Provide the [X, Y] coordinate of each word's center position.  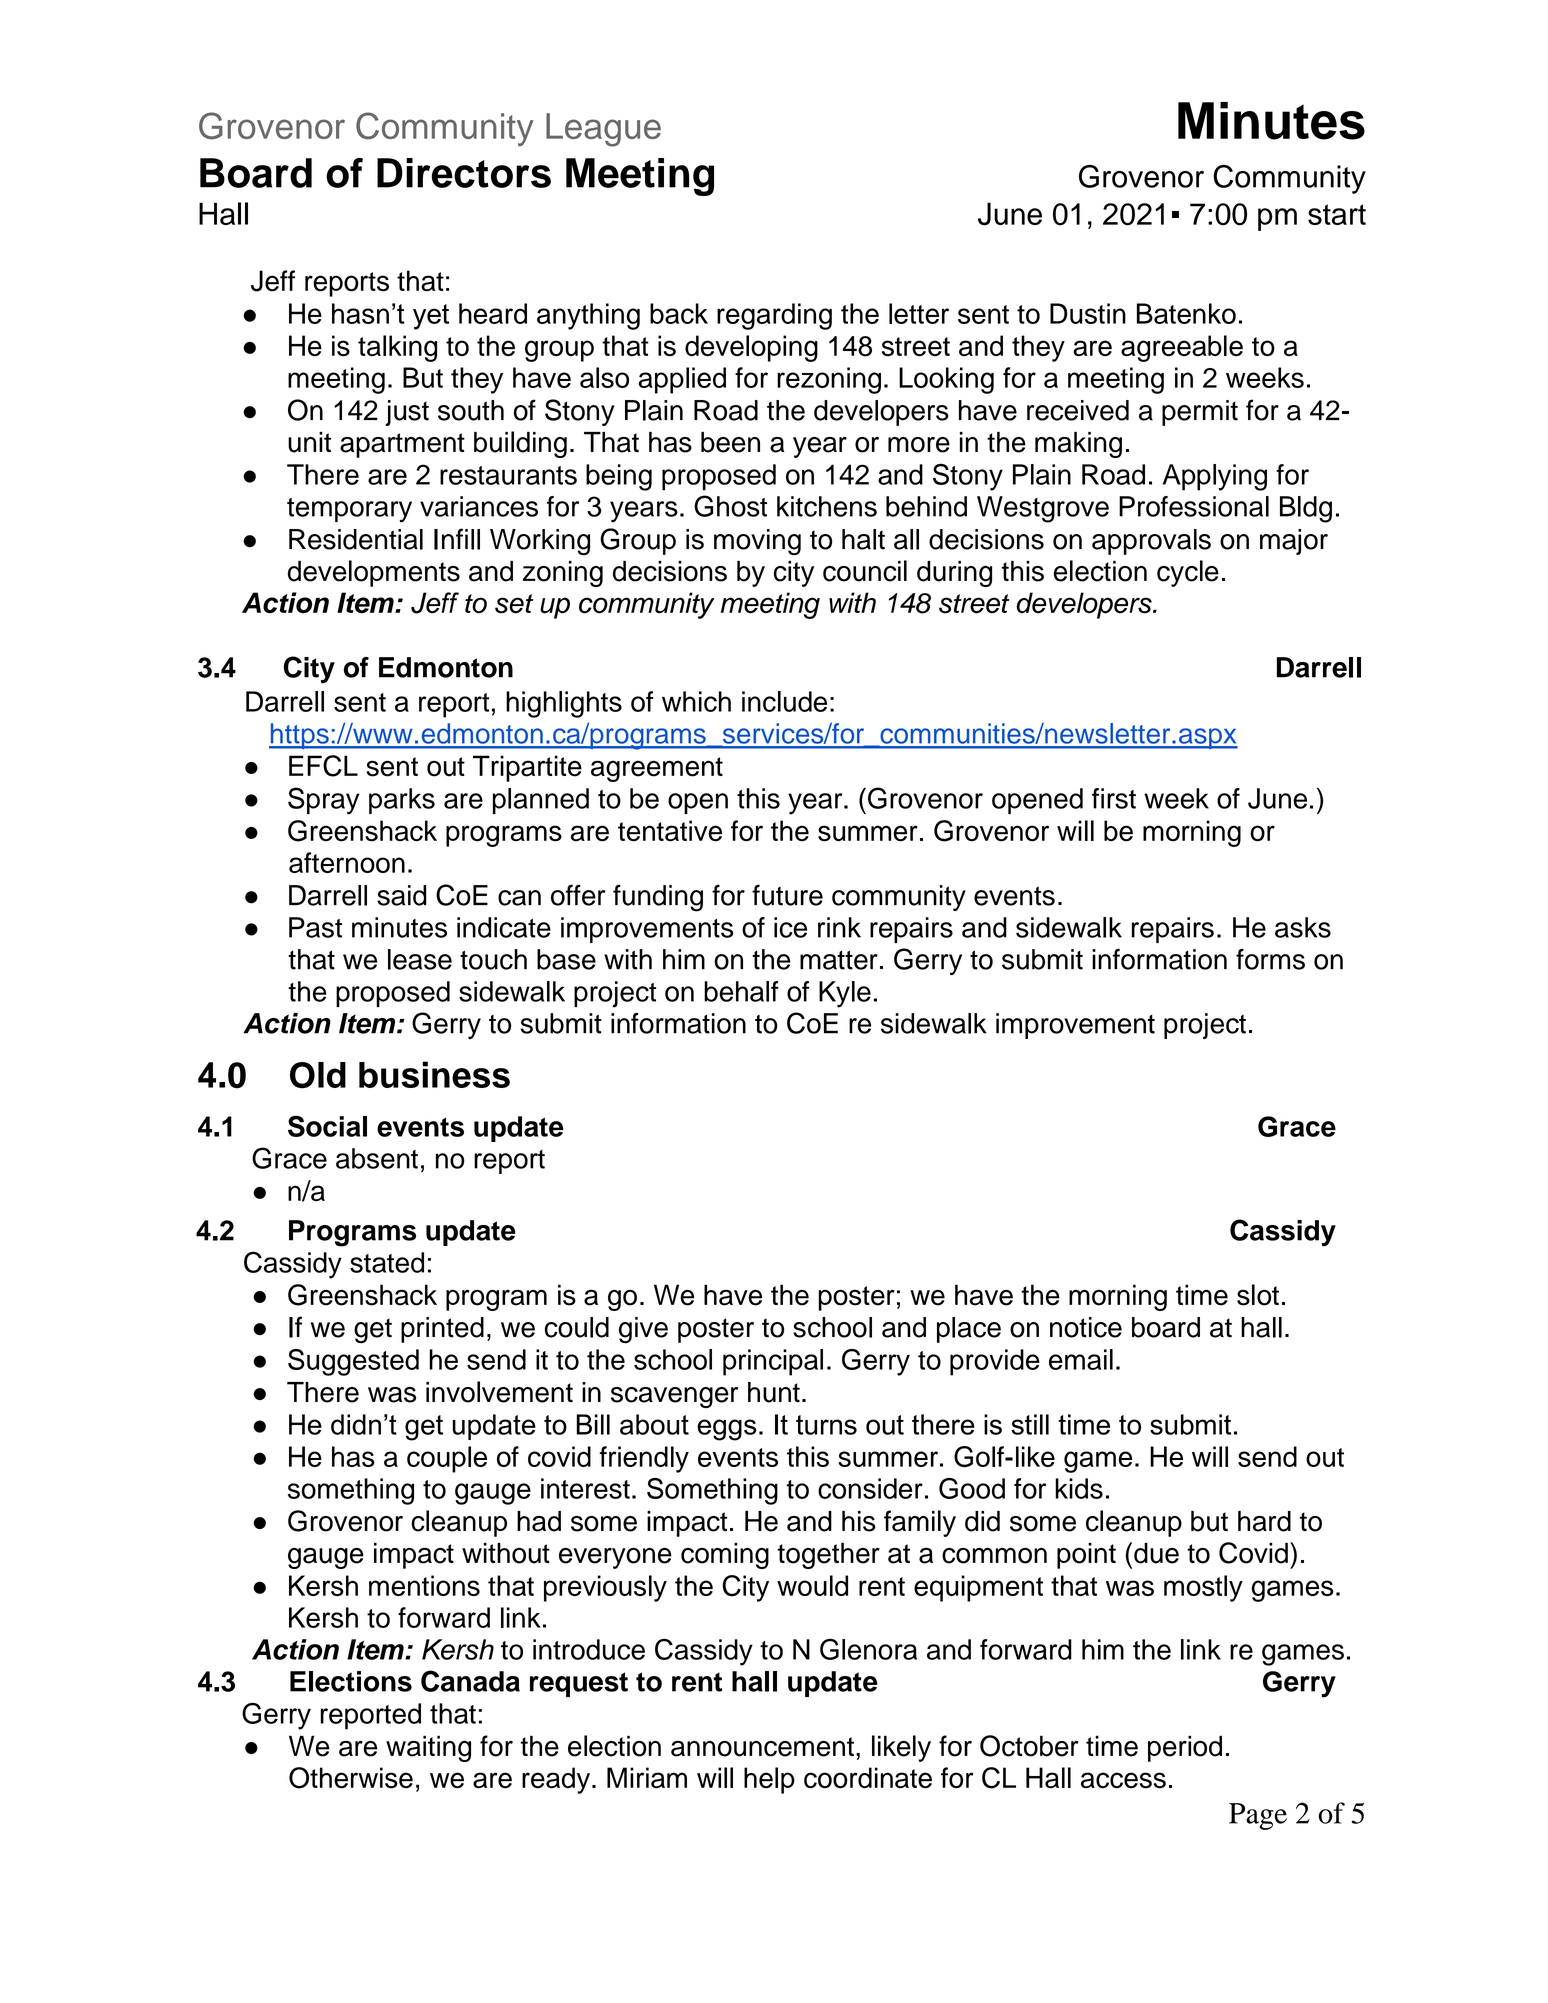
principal [773, 1362]
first [1114, 798]
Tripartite [527, 768]
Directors [464, 173]
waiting [428, 1748]
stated [387, 1262]
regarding [774, 316]
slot [1258, 1295]
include [784, 701]
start [1337, 214]
